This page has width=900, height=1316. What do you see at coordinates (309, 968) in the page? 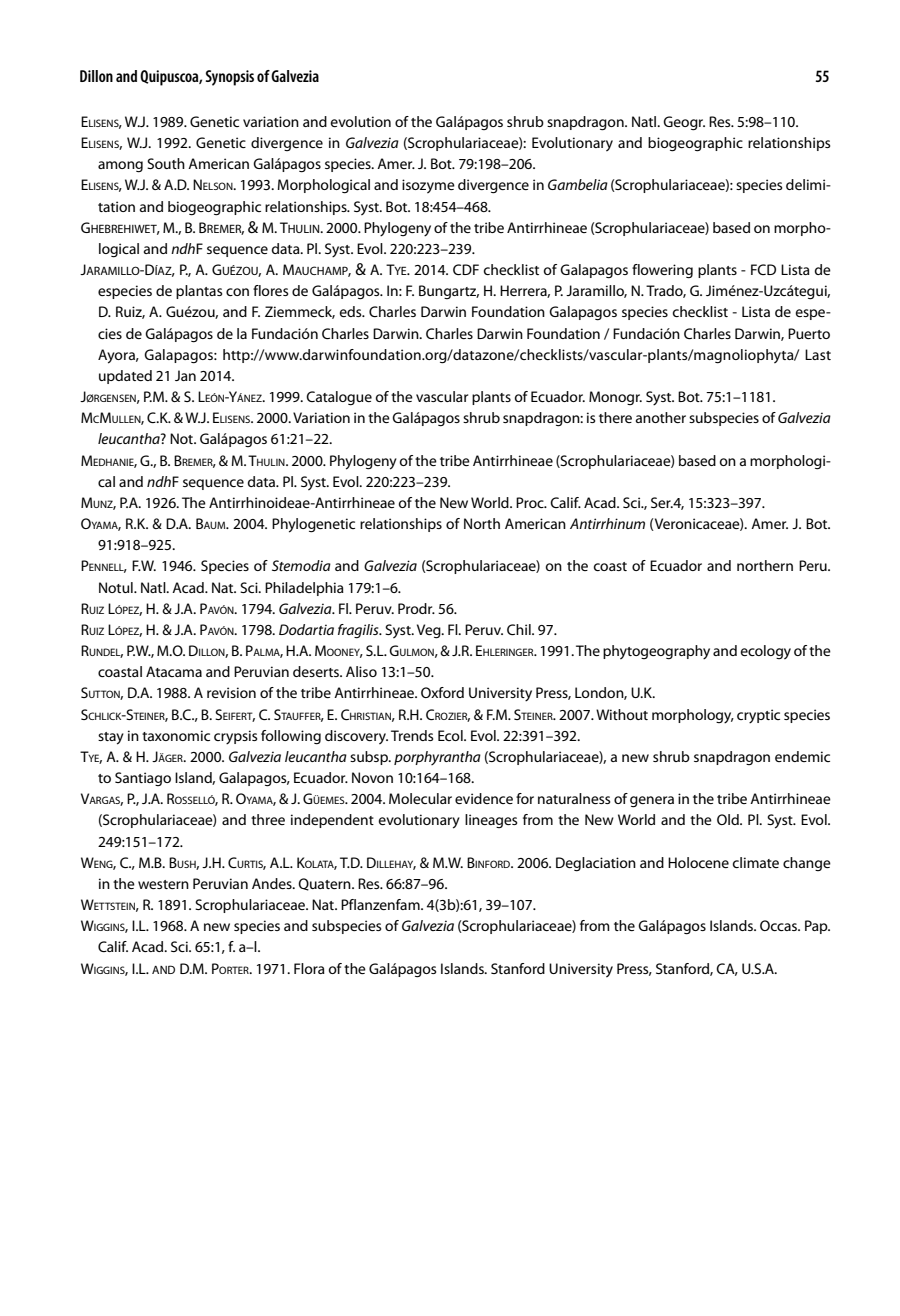
I see `Flora` at bounding box center [309, 968].
